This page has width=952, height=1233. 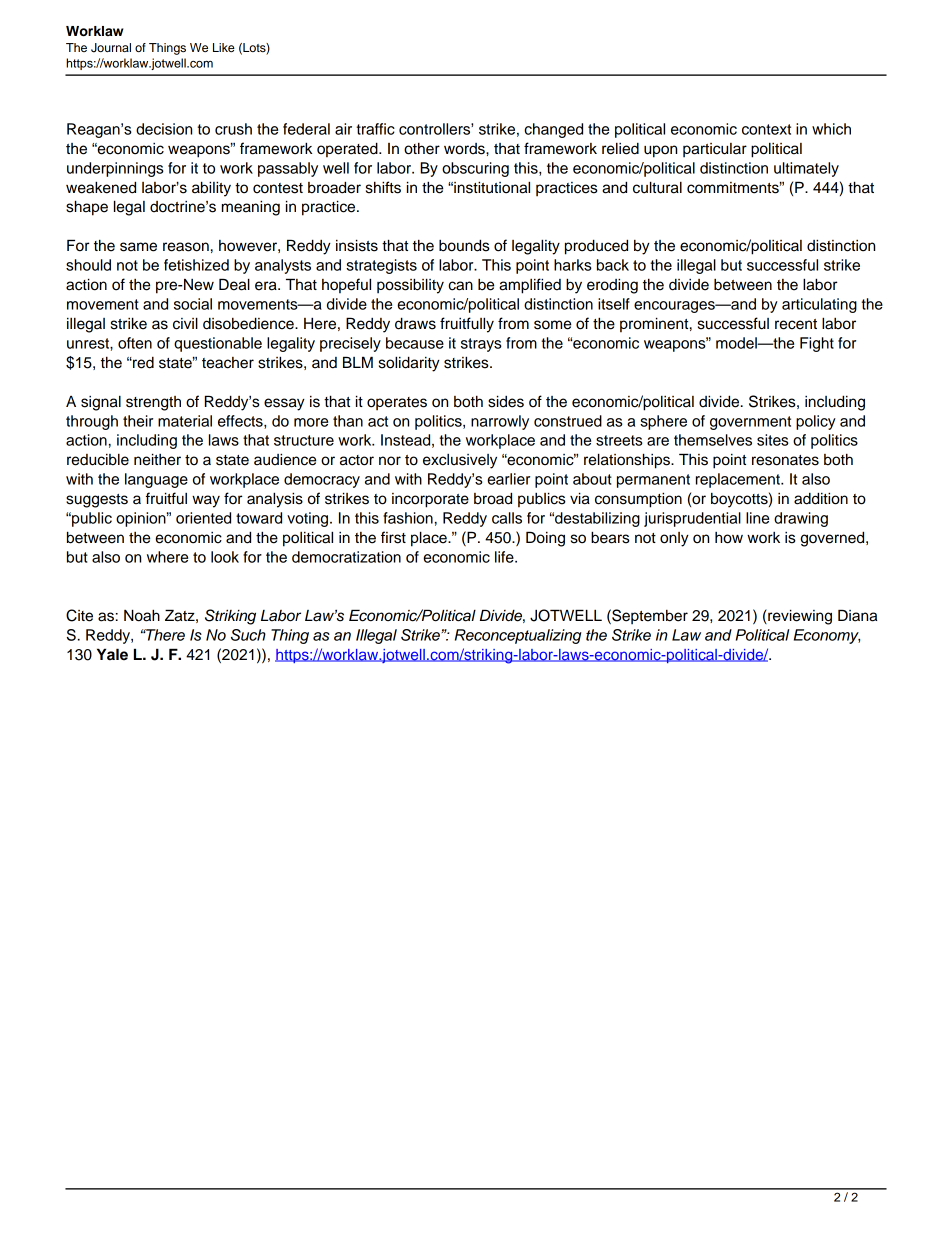 I want to click on strays, so click(x=481, y=345).
